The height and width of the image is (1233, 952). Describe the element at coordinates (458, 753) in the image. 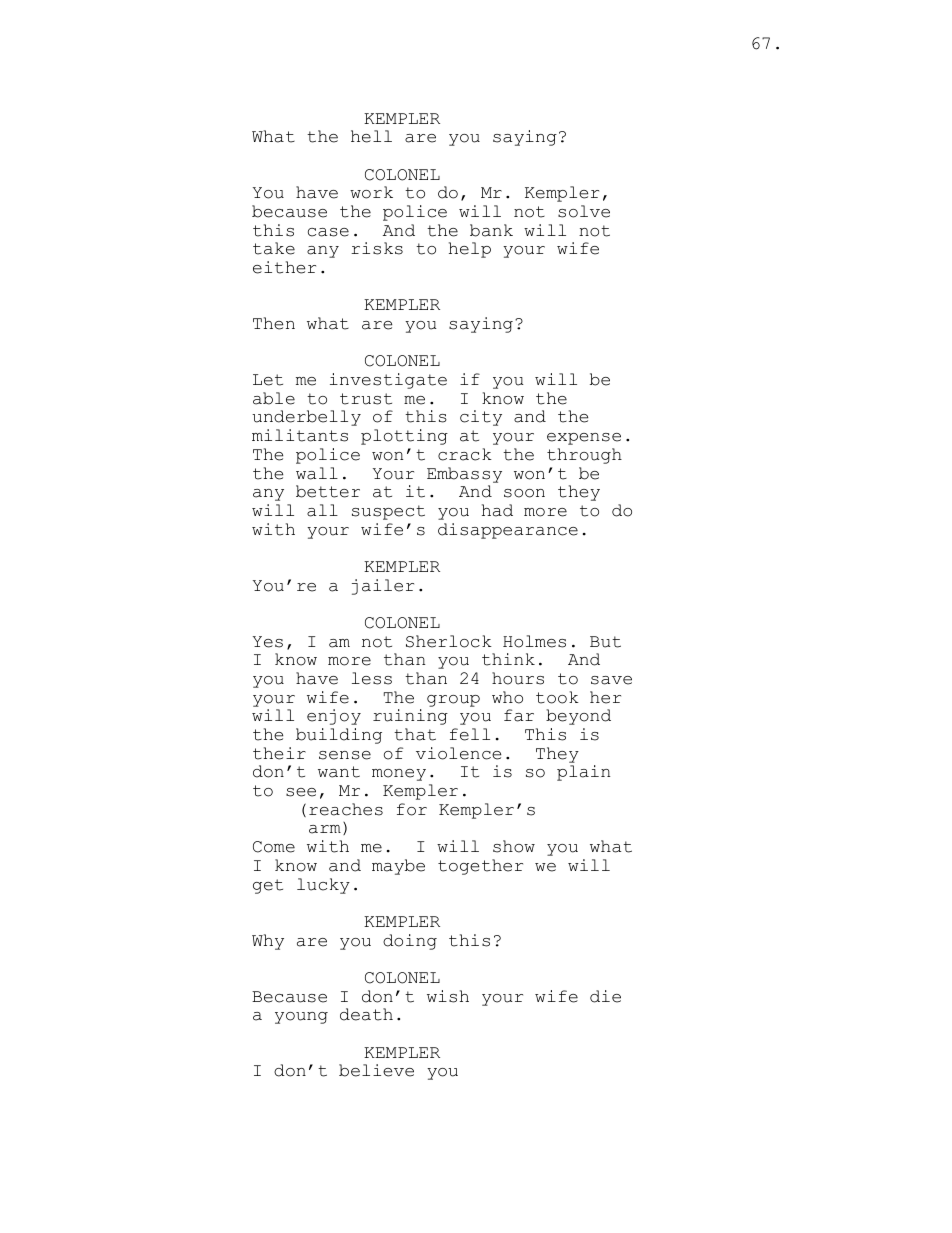

I see `violence` at that location.
